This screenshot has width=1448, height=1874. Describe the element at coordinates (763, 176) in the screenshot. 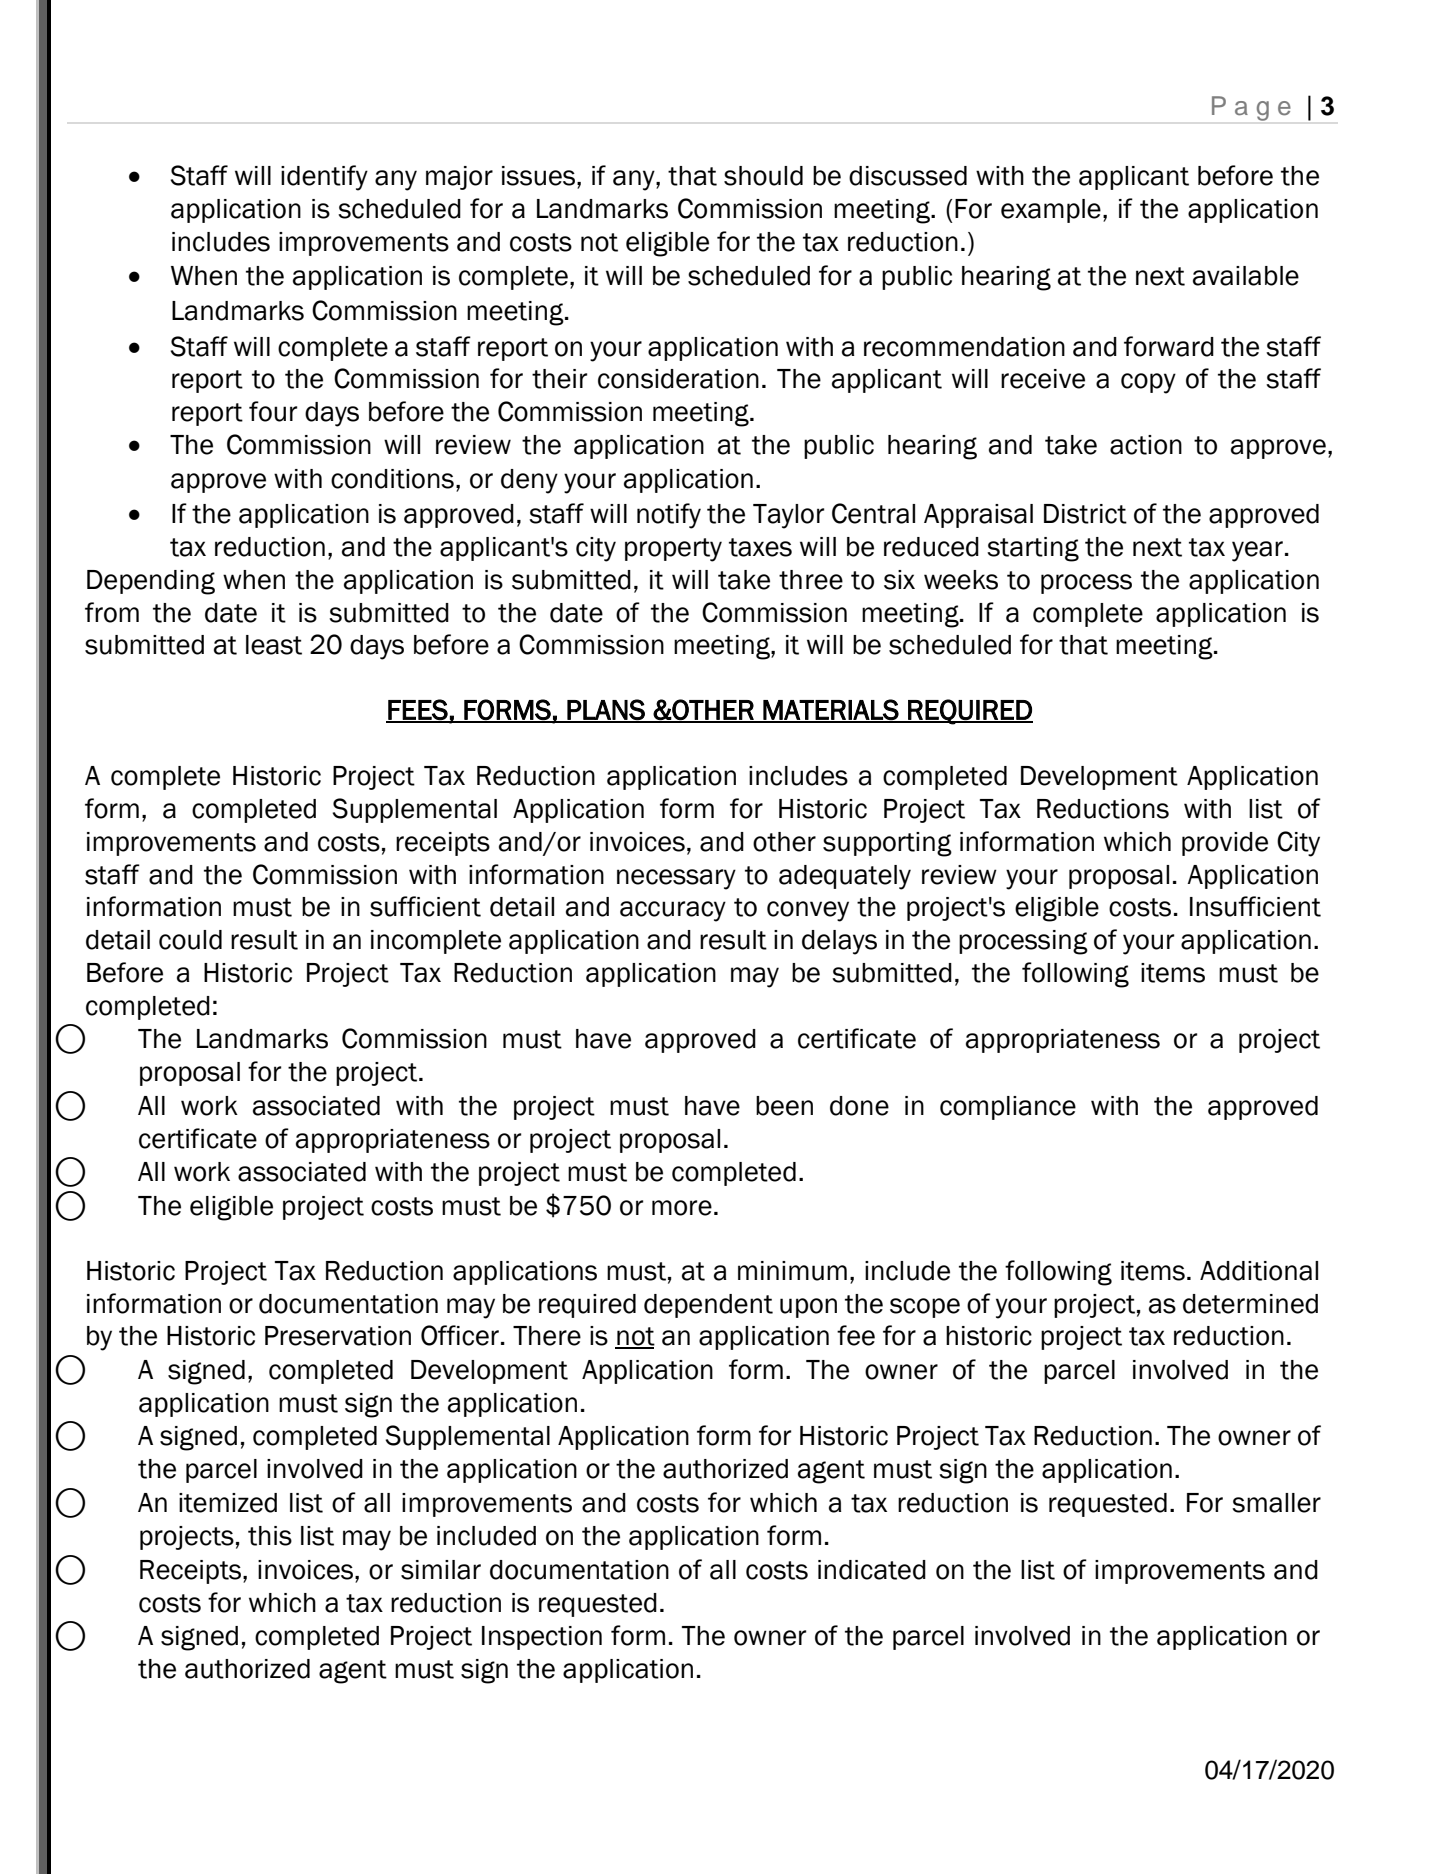

I see `should` at that location.
